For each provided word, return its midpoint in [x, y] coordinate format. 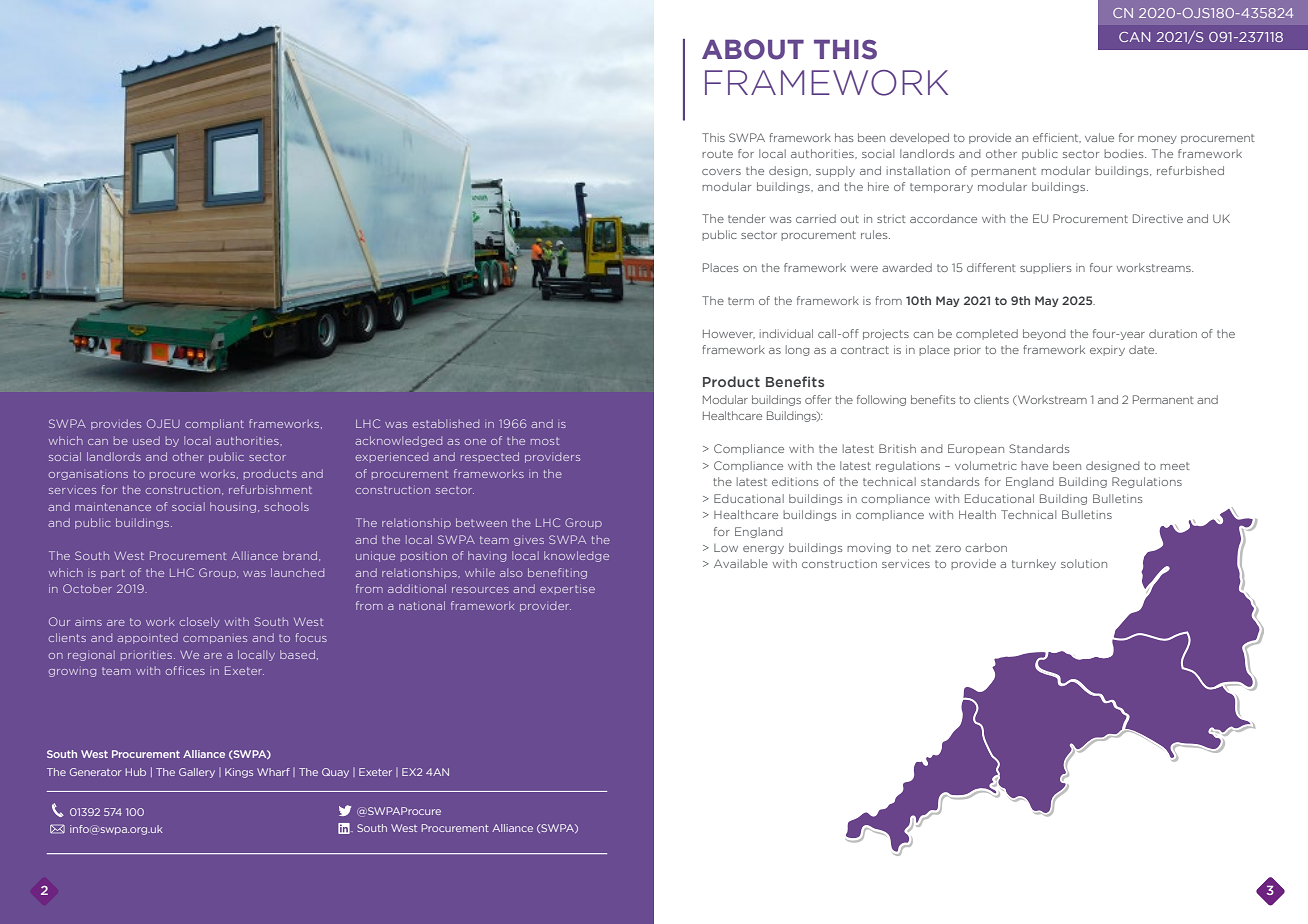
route [717, 154]
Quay [335, 773]
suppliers [1046, 268]
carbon [986, 547]
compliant [214, 424]
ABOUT [753, 49]
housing [233, 507]
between [481, 522]
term [741, 301]
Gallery [197, 773]
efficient [1057, 138]
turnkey [1034, 564]
